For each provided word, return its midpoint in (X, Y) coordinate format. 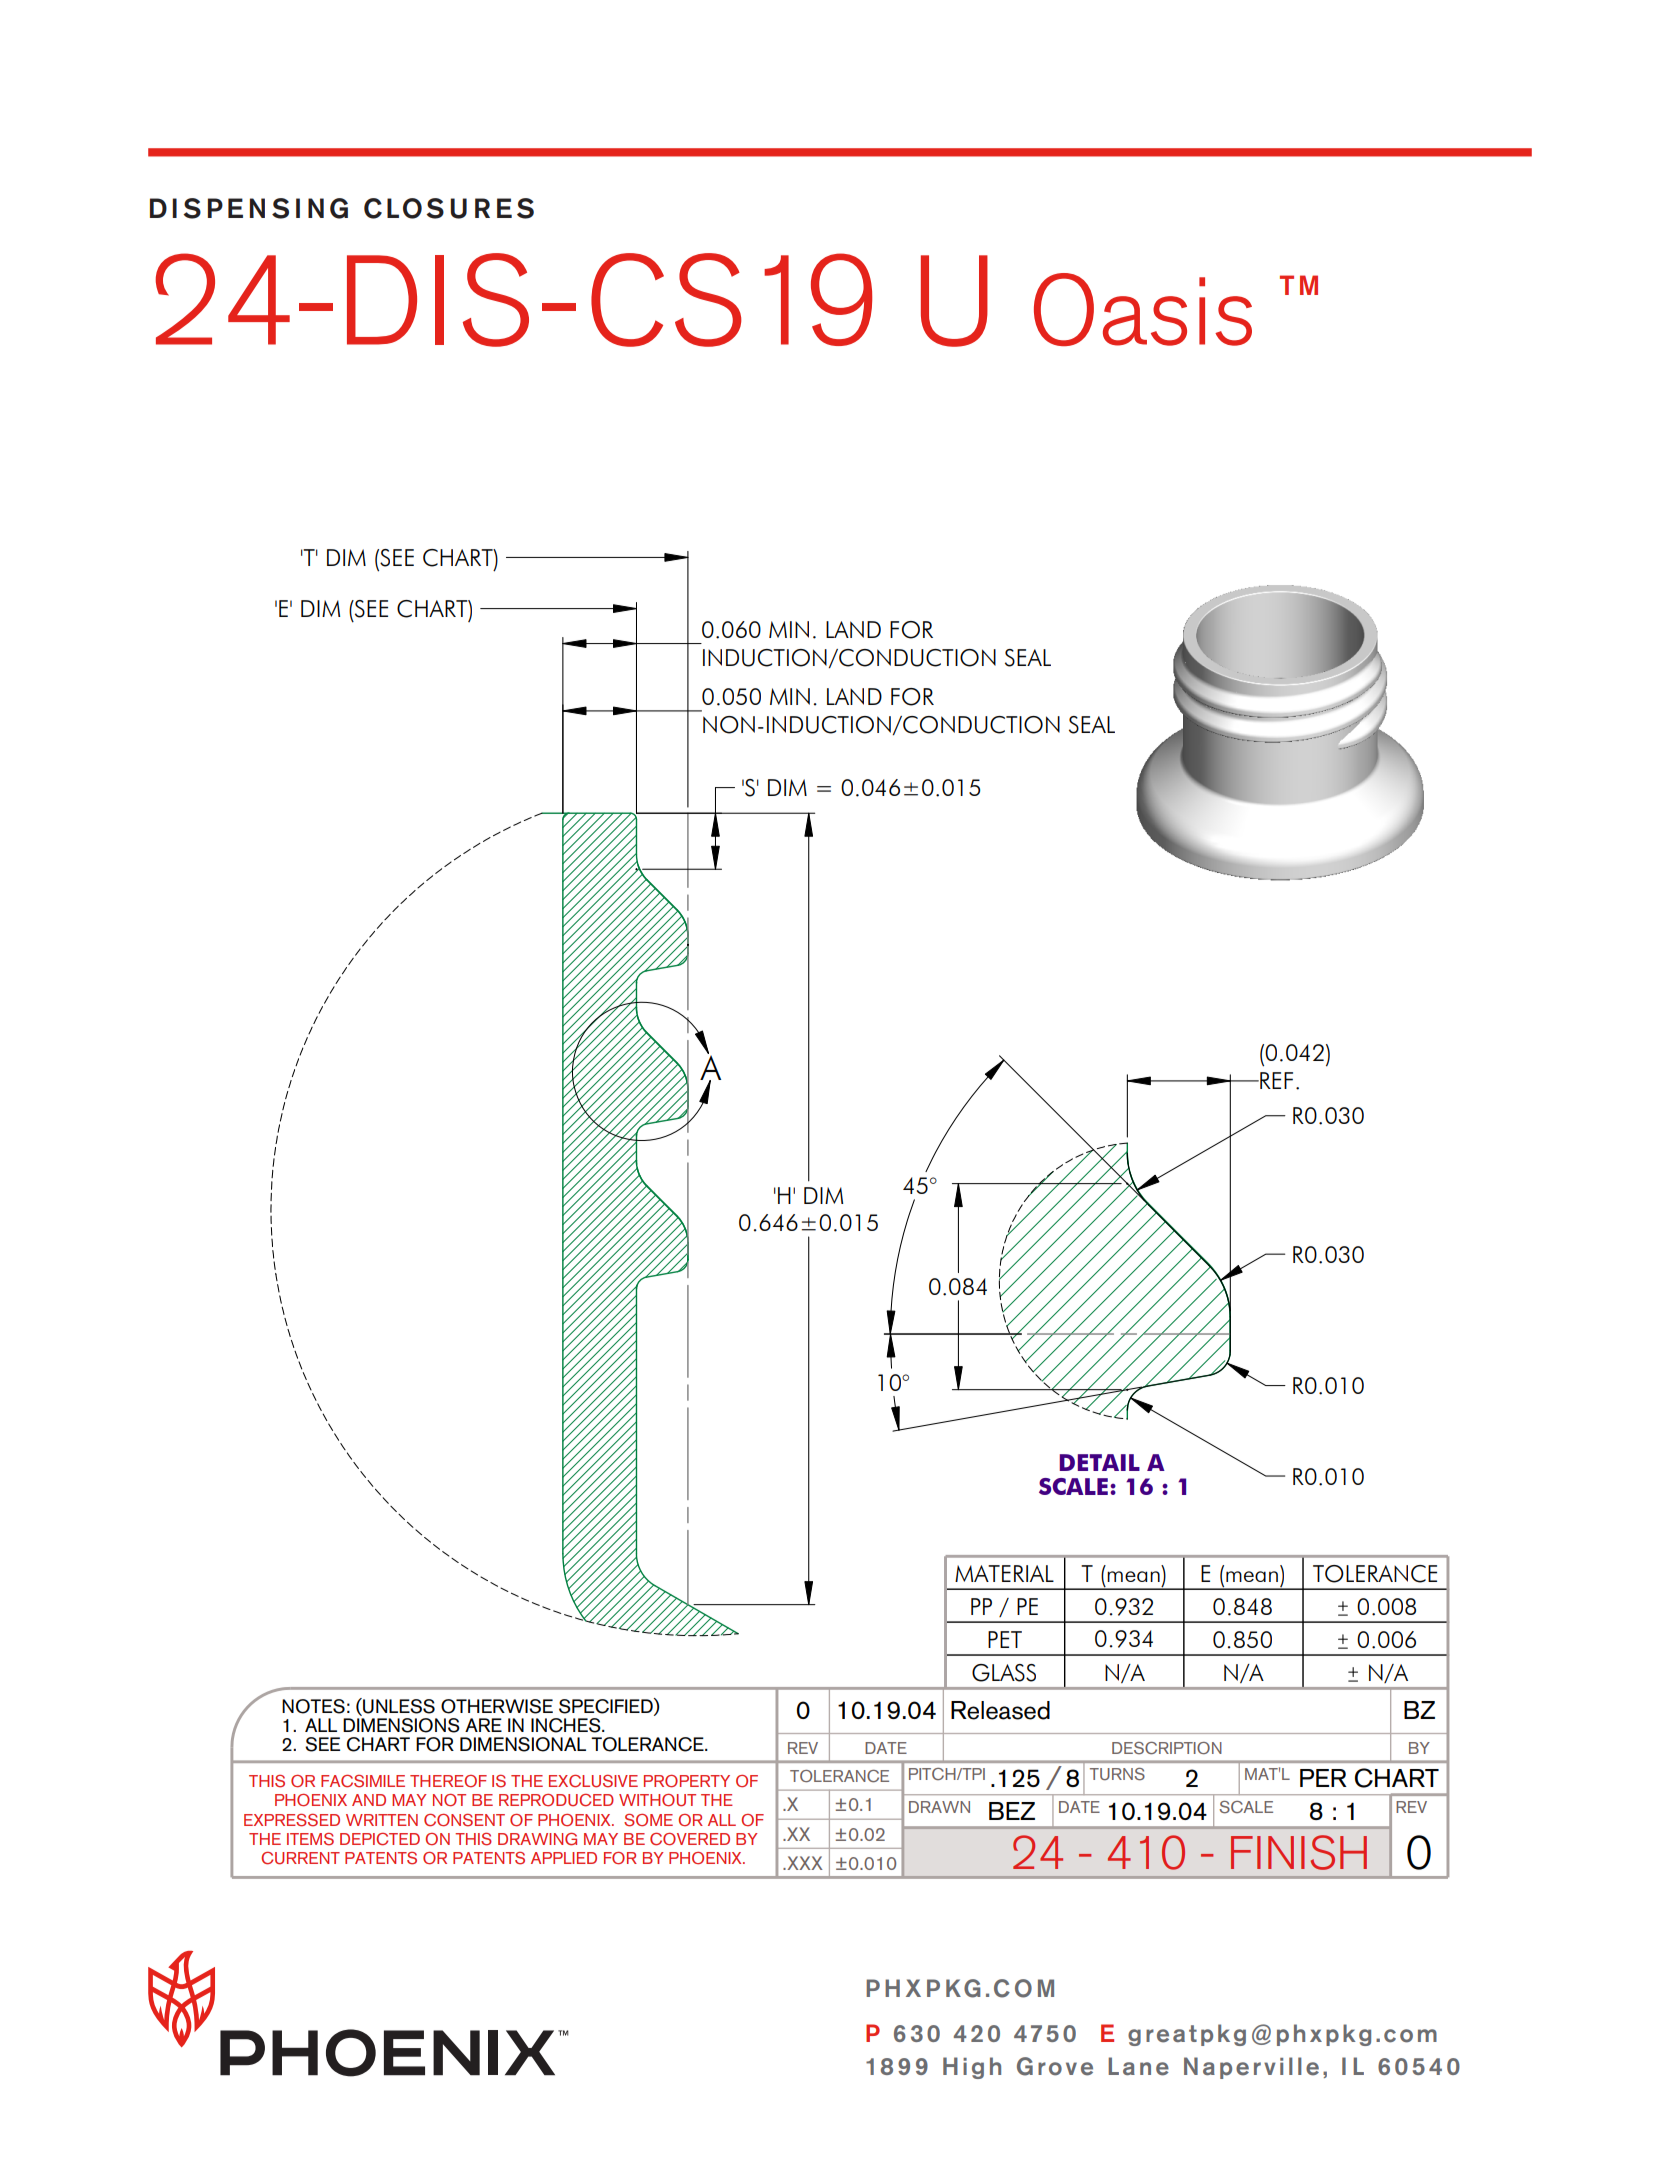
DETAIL (1099, 1462)
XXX (804, 1863)
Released (1000, 1710)
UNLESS (398, 1706)
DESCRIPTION (1167, 1748)
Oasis (1143, 309)
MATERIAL (1004, 1573)
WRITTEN (382, 1820)
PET (1005, 1639)
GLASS (1004, 1673)
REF (1275, 1080)
